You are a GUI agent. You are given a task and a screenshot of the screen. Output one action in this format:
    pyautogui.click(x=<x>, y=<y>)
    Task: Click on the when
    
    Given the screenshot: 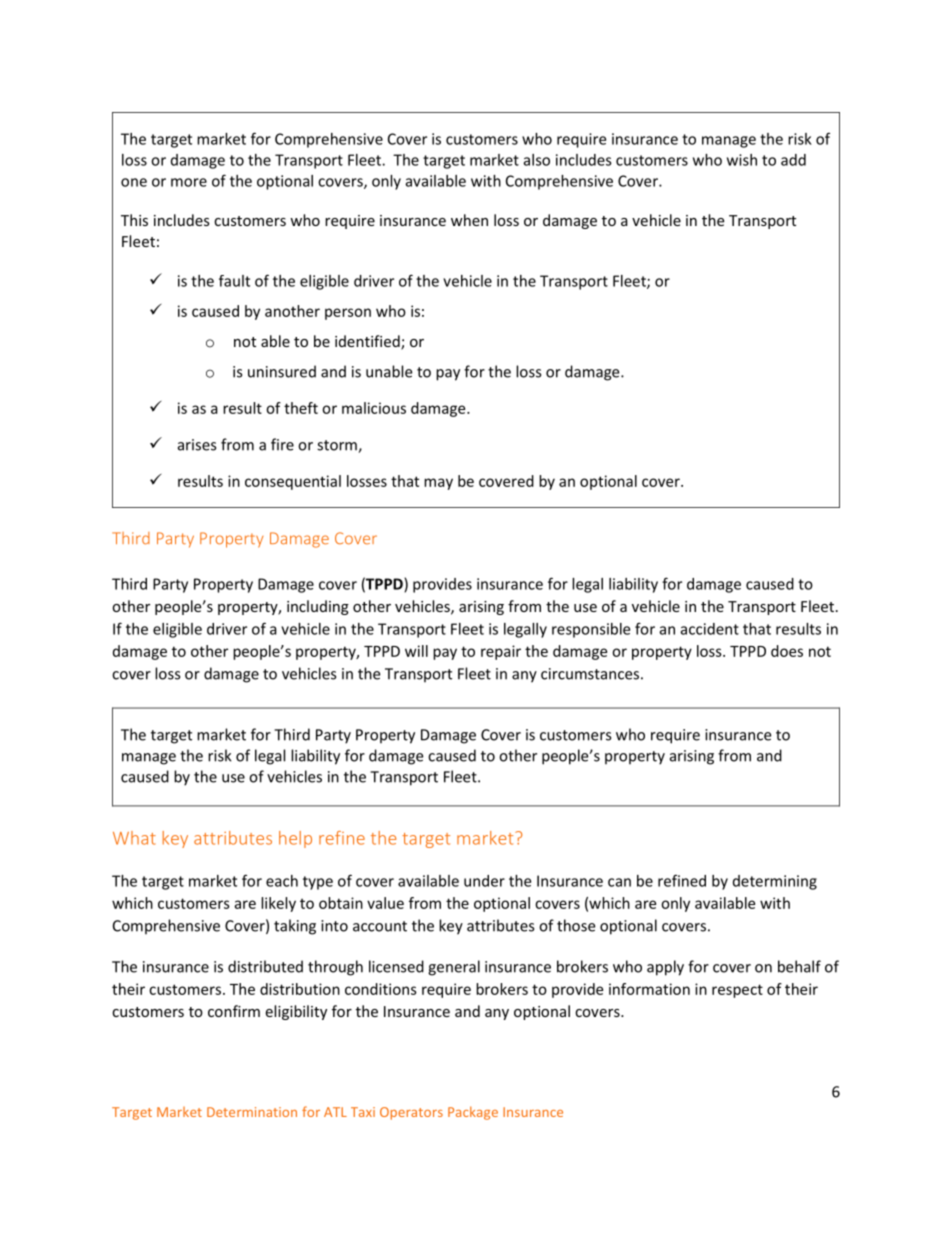 What is the action you would take?
    pyautogui.click(x=469, y=220)
